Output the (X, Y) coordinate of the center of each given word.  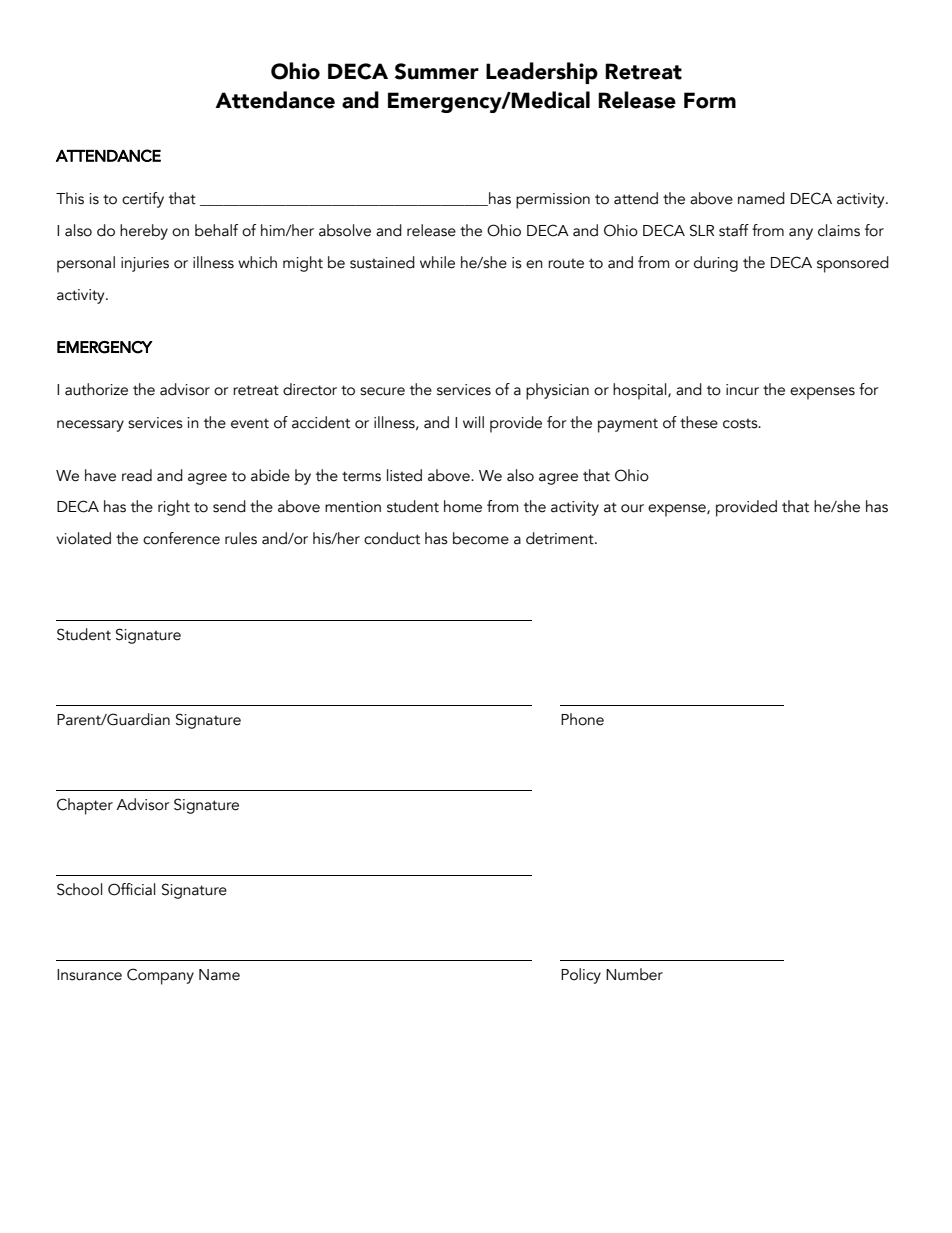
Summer (437, 71)
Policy (581, 976)
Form (710, 100)
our (632, 508)
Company (160, 976)
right (174, 508)
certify (143, 200)
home (463, 506)
